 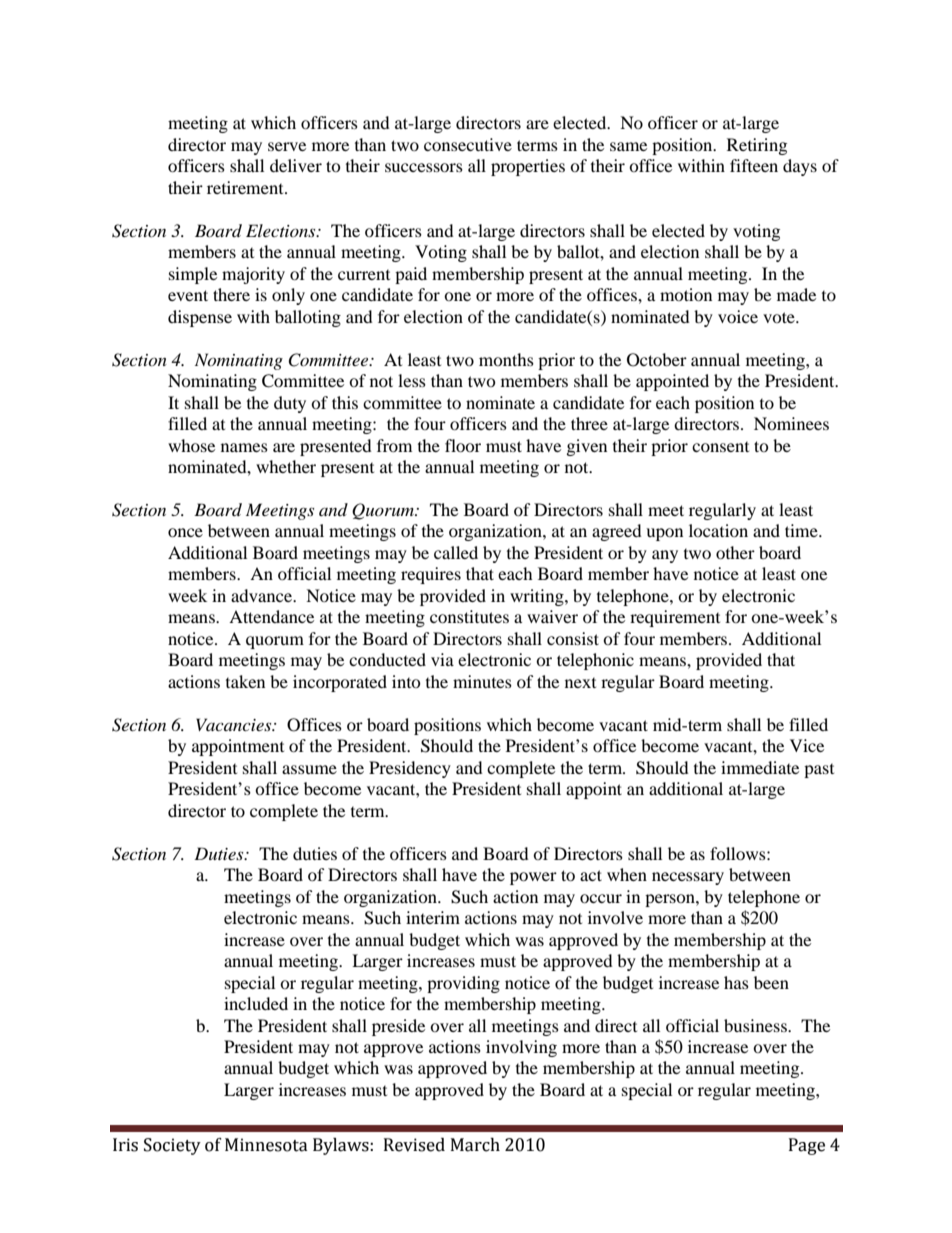 What do you see at coordinates (172, 1146) in the document?
I see `Society` at bounding box center [172, 1146].
